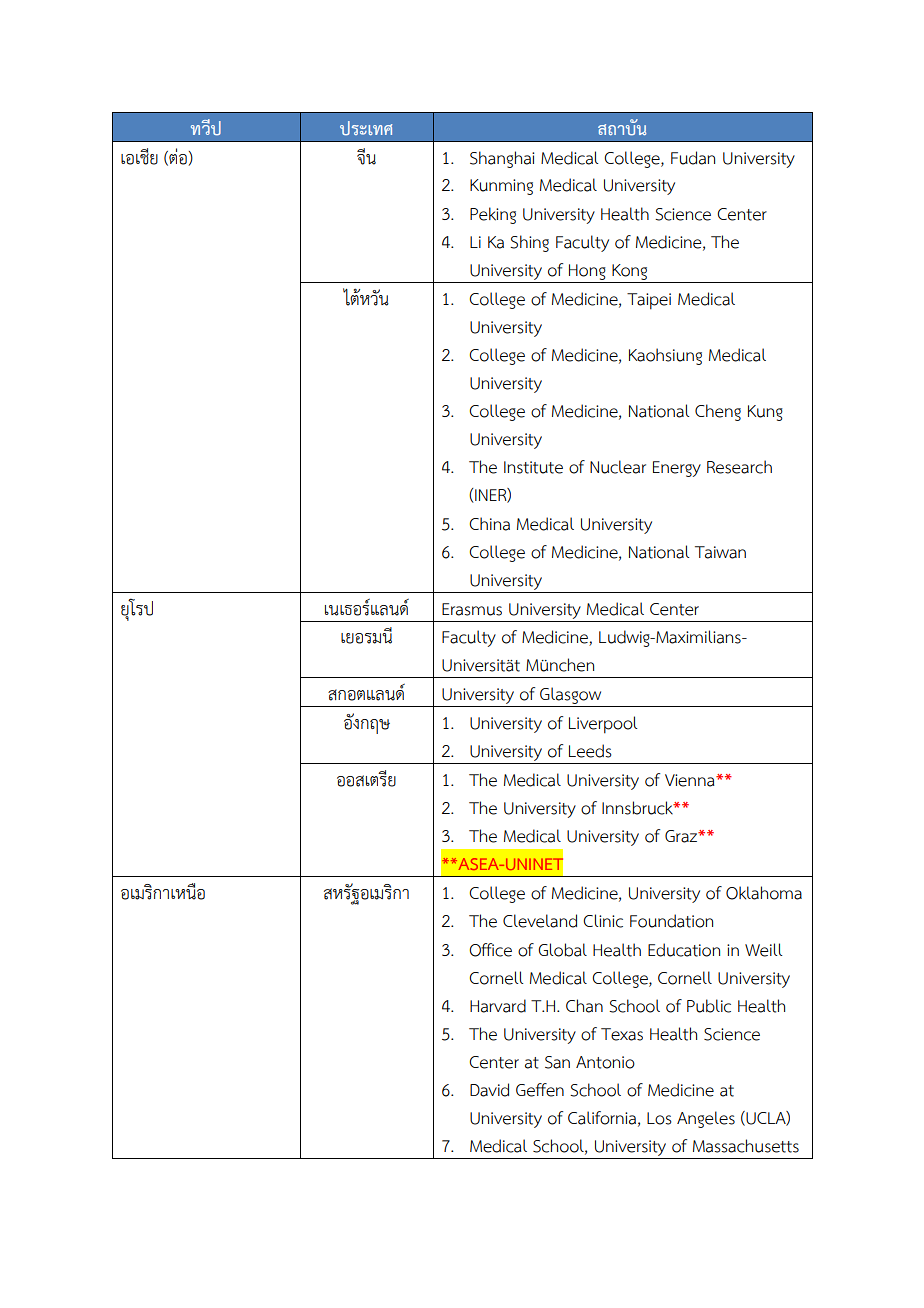  What do you see at coordinates (720, 552) in the document?
I see `Taiwan` at bounding box center [720, 552].
